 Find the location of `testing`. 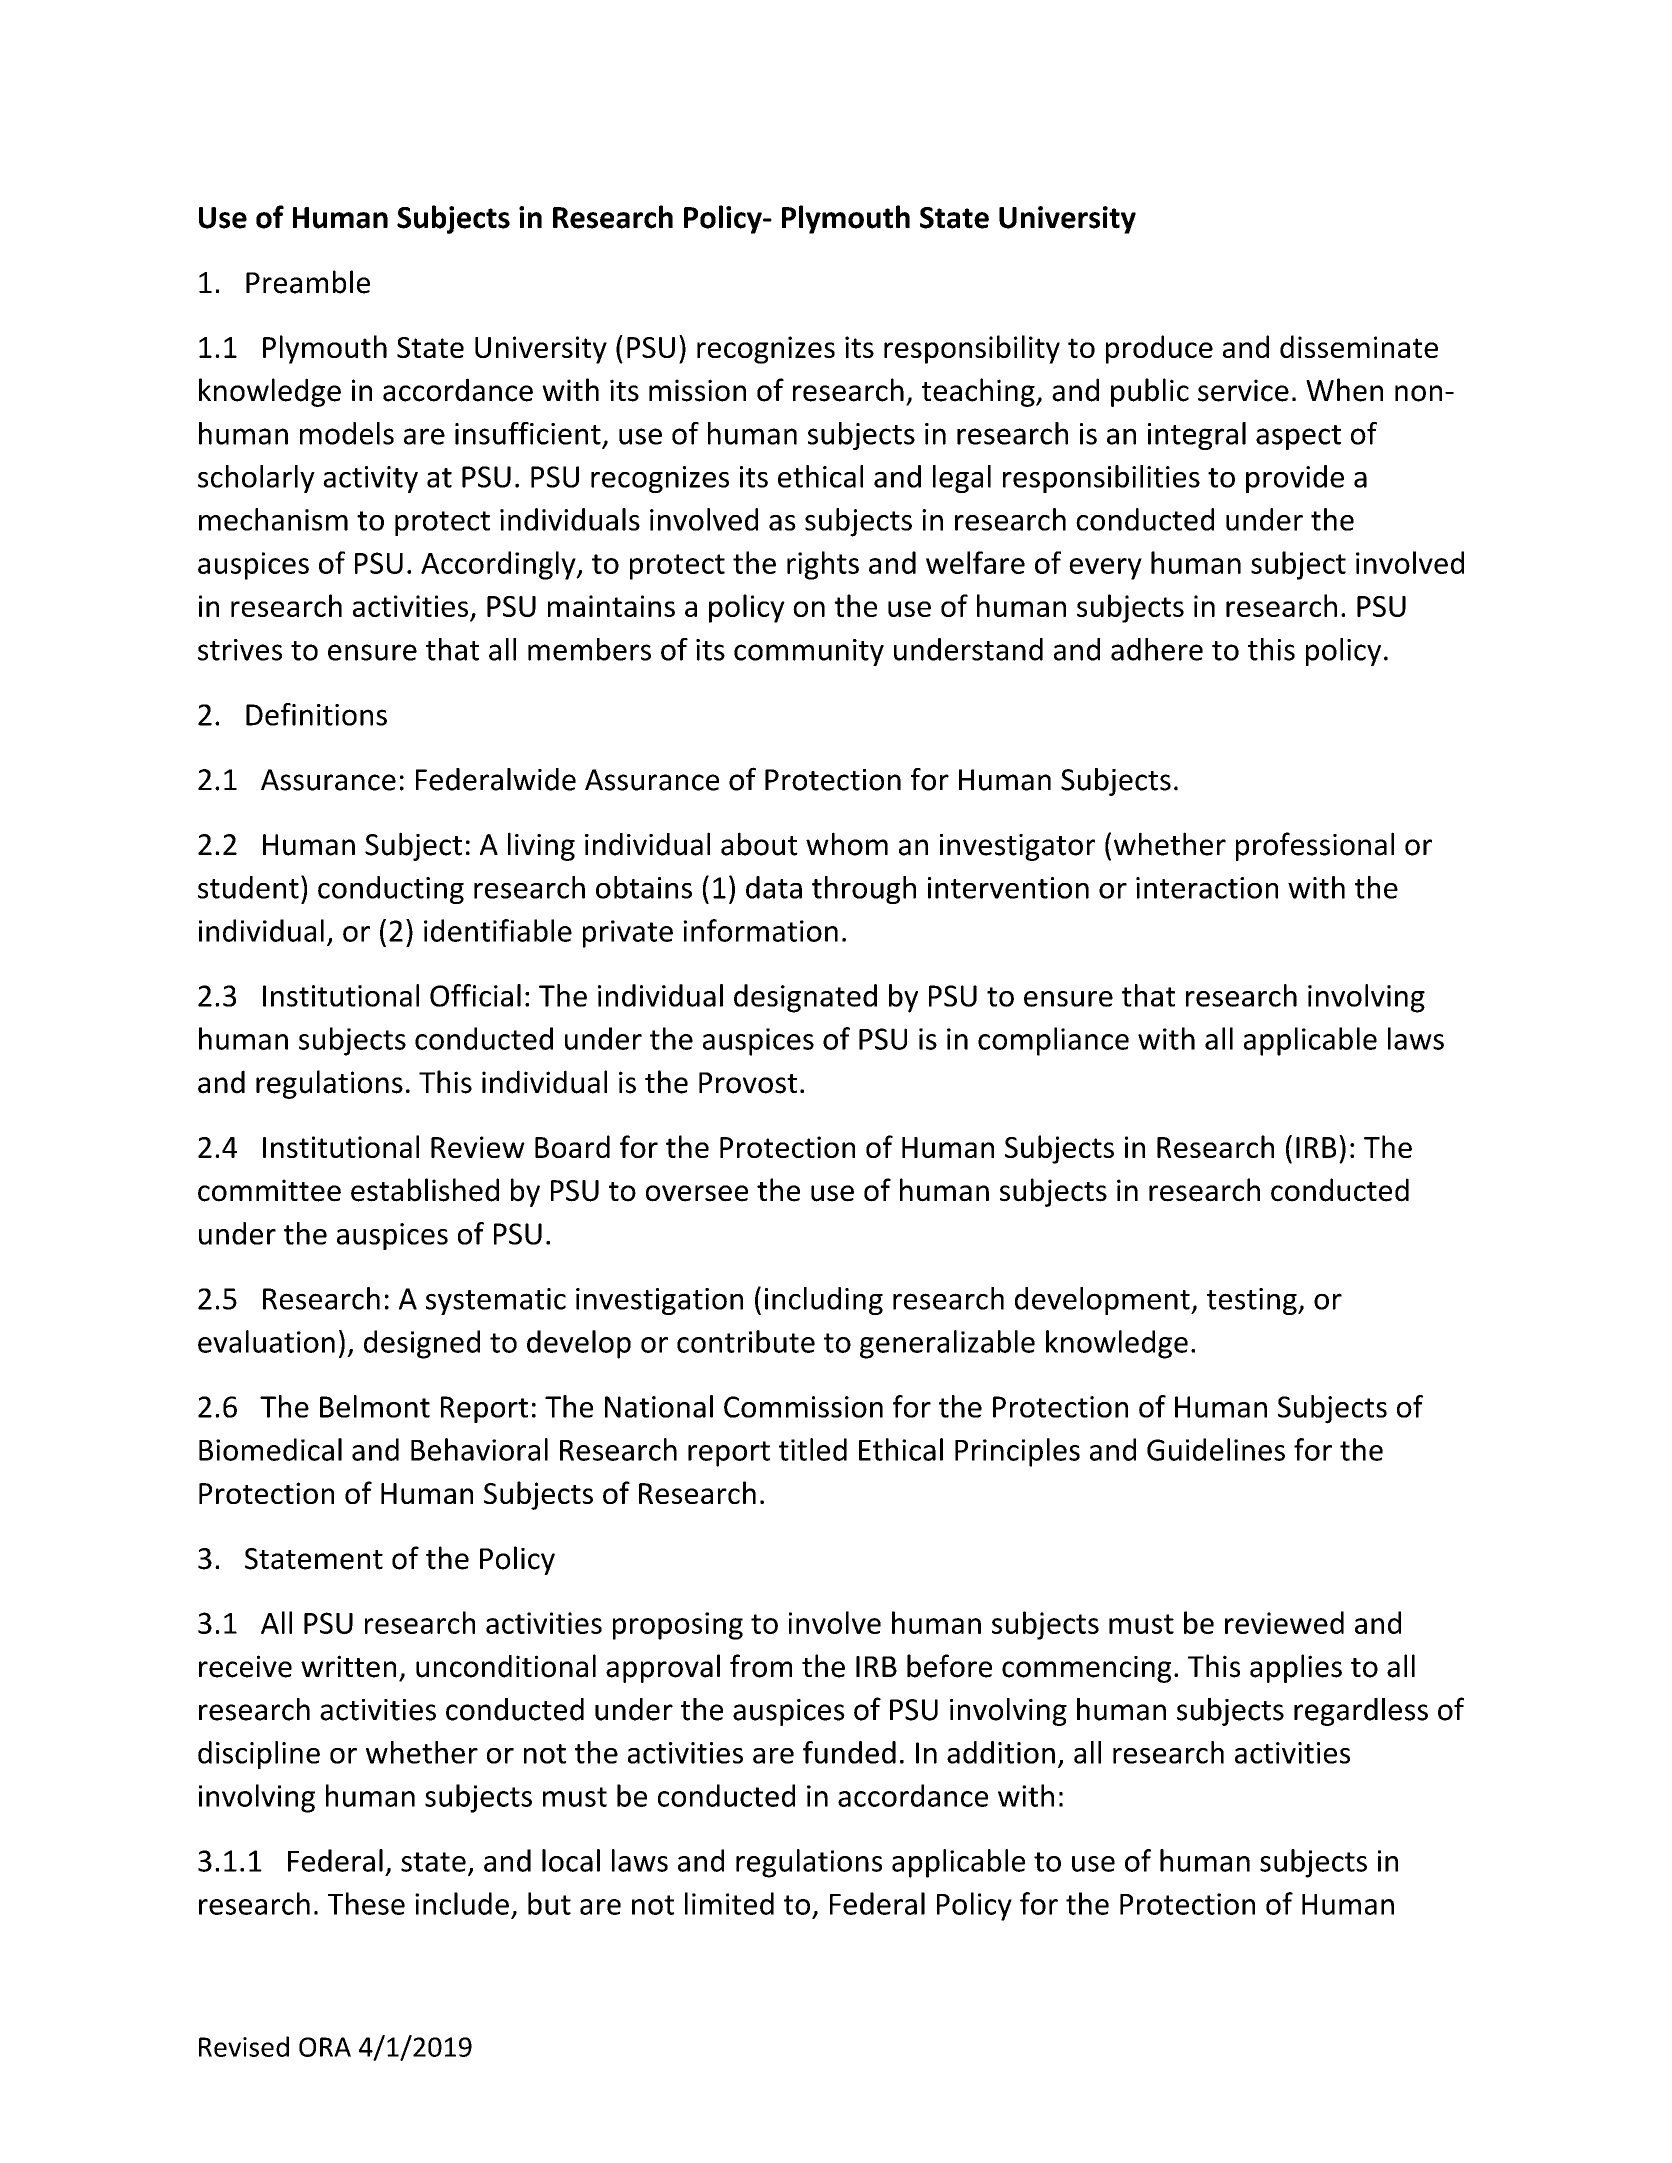

testing is located at coordinates (1253, 1301).
